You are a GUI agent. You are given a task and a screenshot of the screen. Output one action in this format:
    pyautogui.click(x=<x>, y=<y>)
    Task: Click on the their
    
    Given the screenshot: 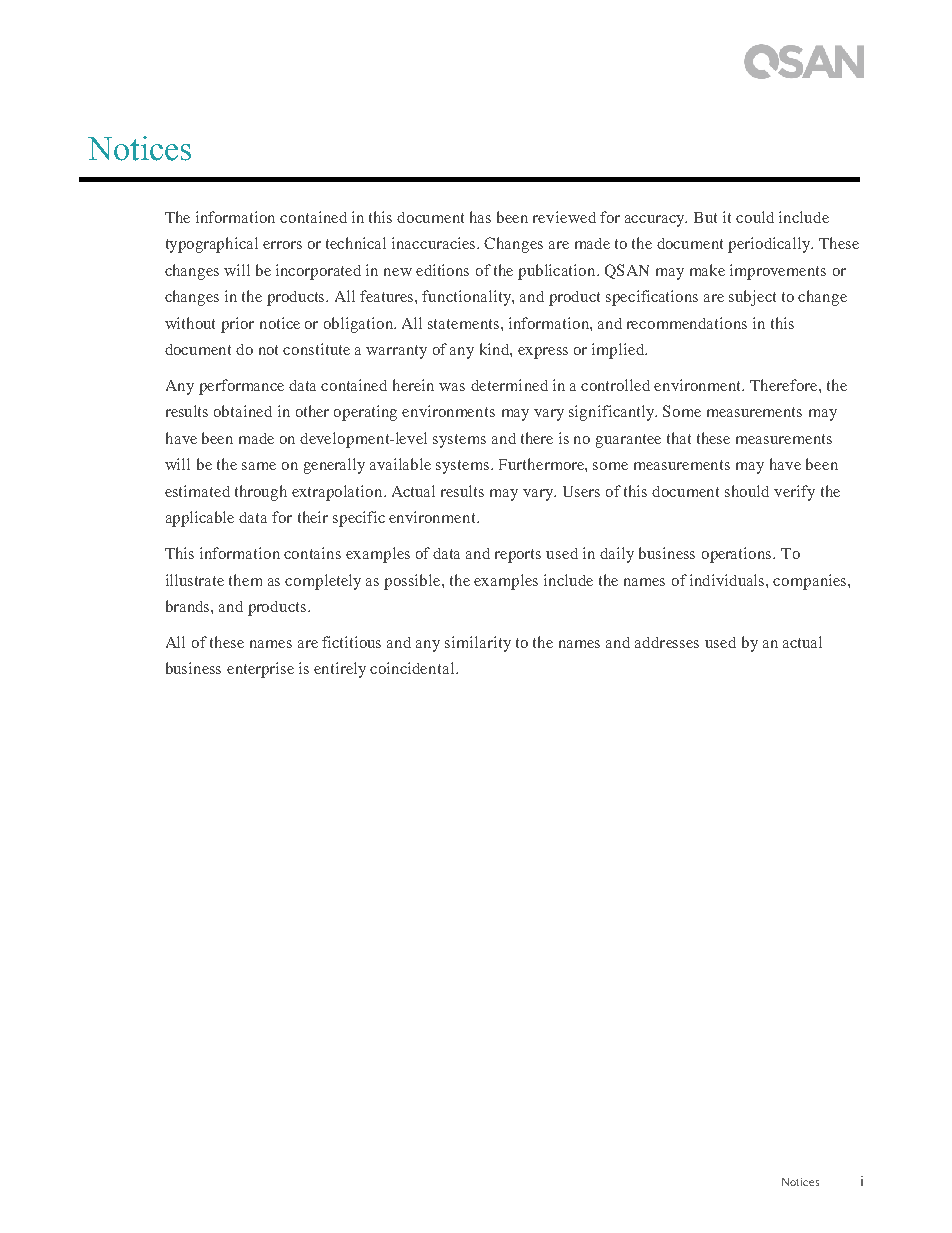 What is the action you would take?
    pyautogui.click(x=313, y=517)
